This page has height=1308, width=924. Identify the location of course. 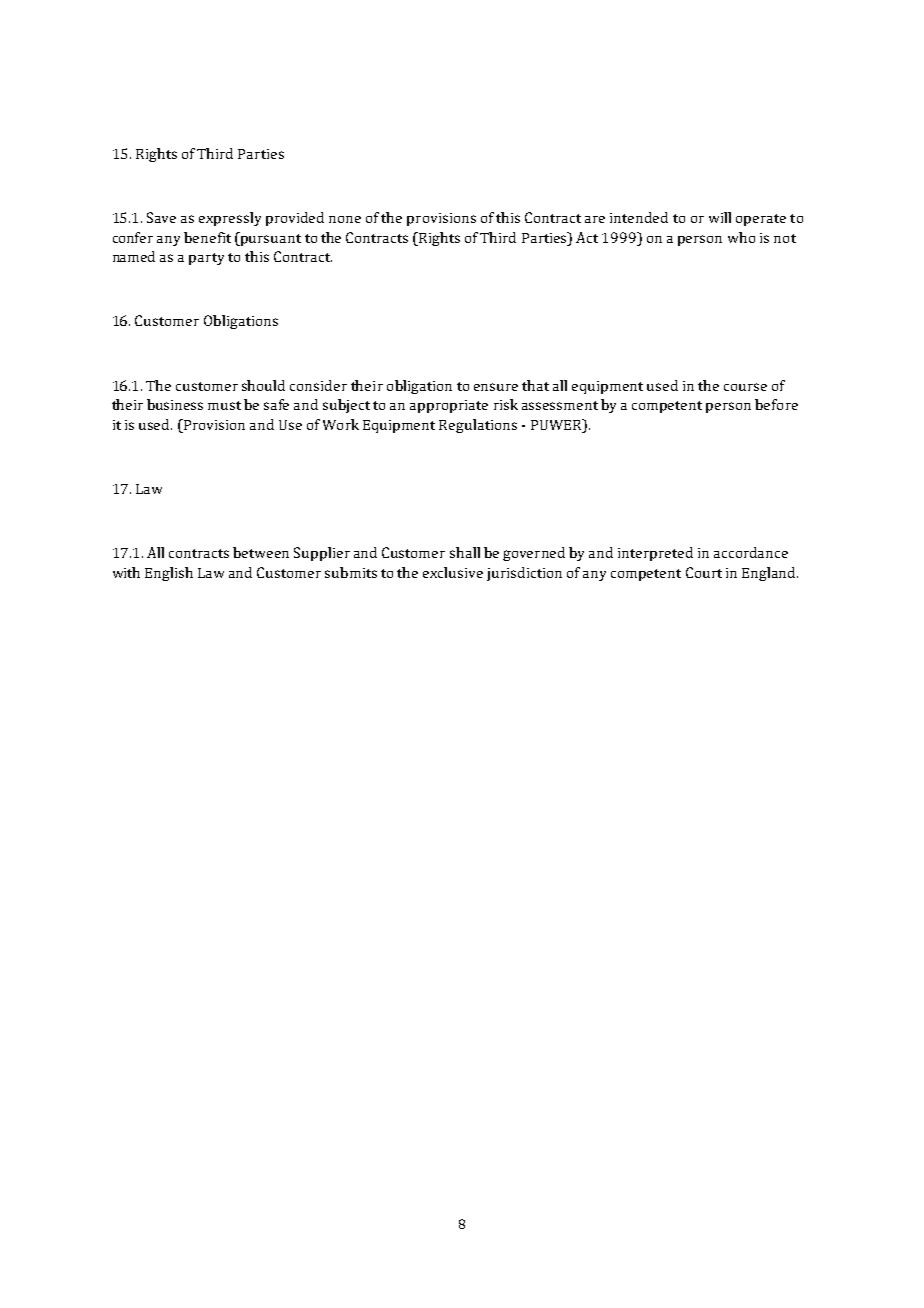
(745, 387).
